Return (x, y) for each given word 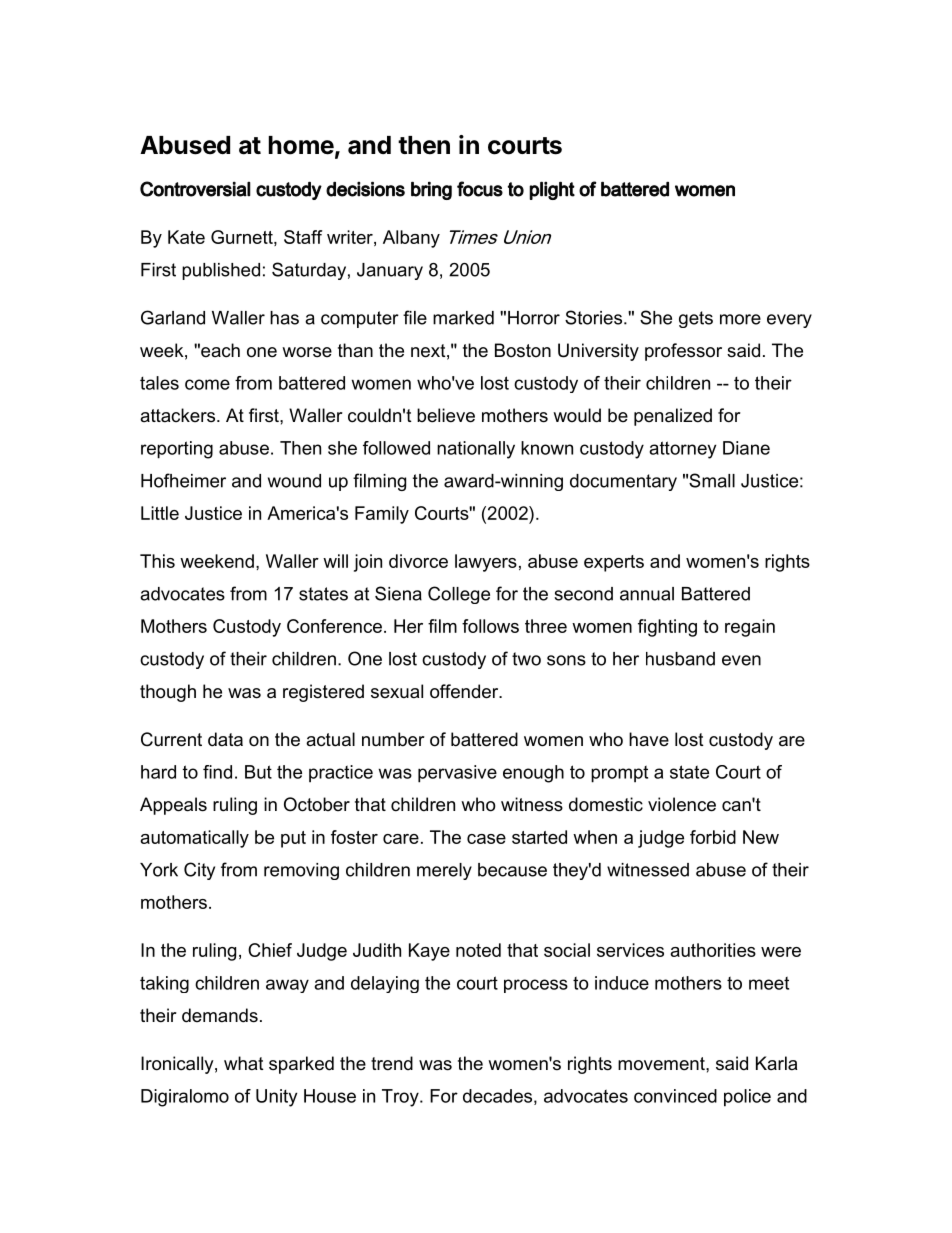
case (486, 839)
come (207, 384)
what (244, 1063)
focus (480, 189)
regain (750, 628)
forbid (713, 837)
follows (490, 626)
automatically (194, 839)
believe (446, 415)
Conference (334, 626)
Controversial (195, 189)
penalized (673, 417)
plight (552, 190)
